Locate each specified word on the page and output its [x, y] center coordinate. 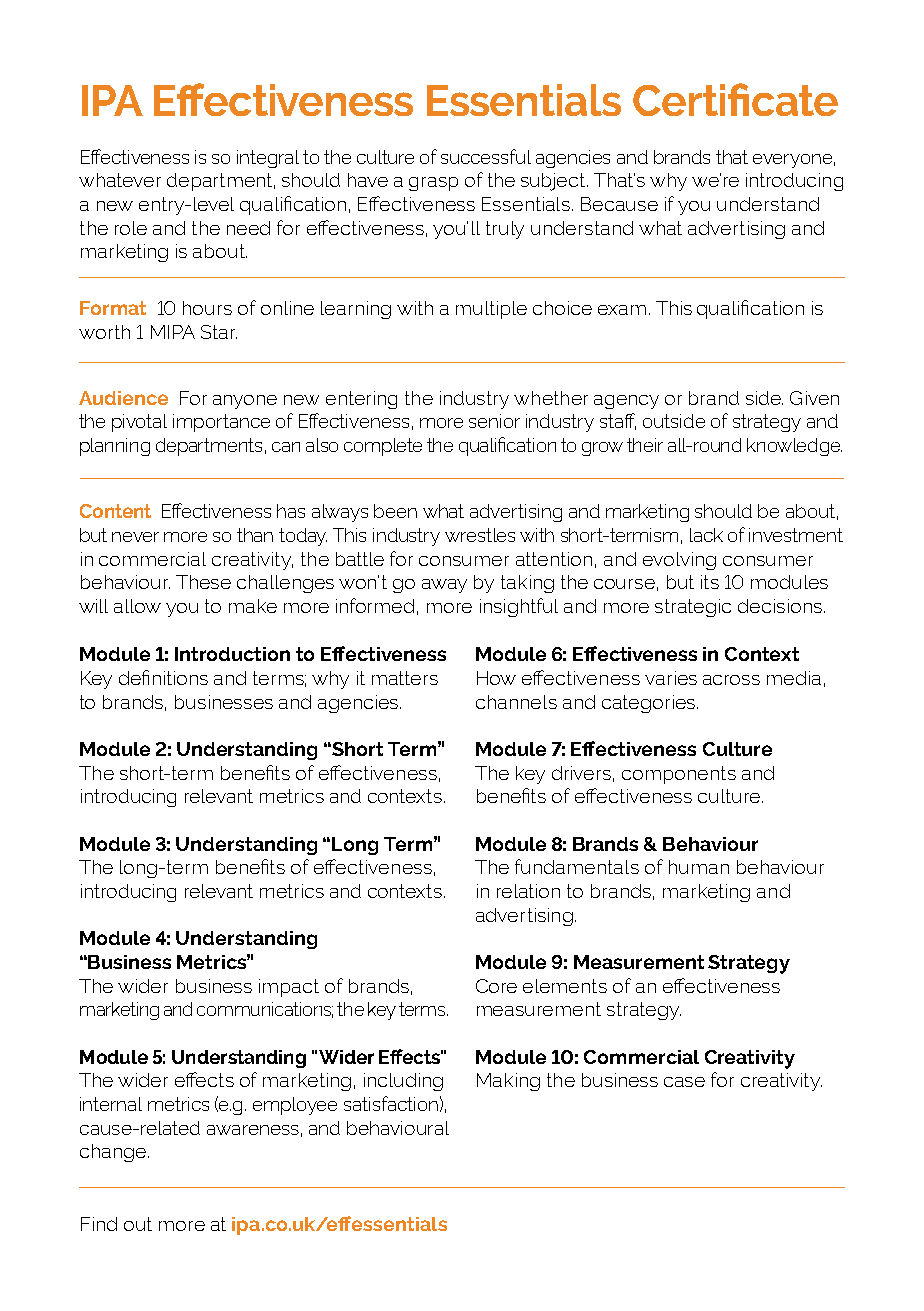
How [496, 678]
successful [486, 156]
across [731, 680]
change [114, 1153]
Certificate [735, 99]
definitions [163, 677]
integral [268, 159]
